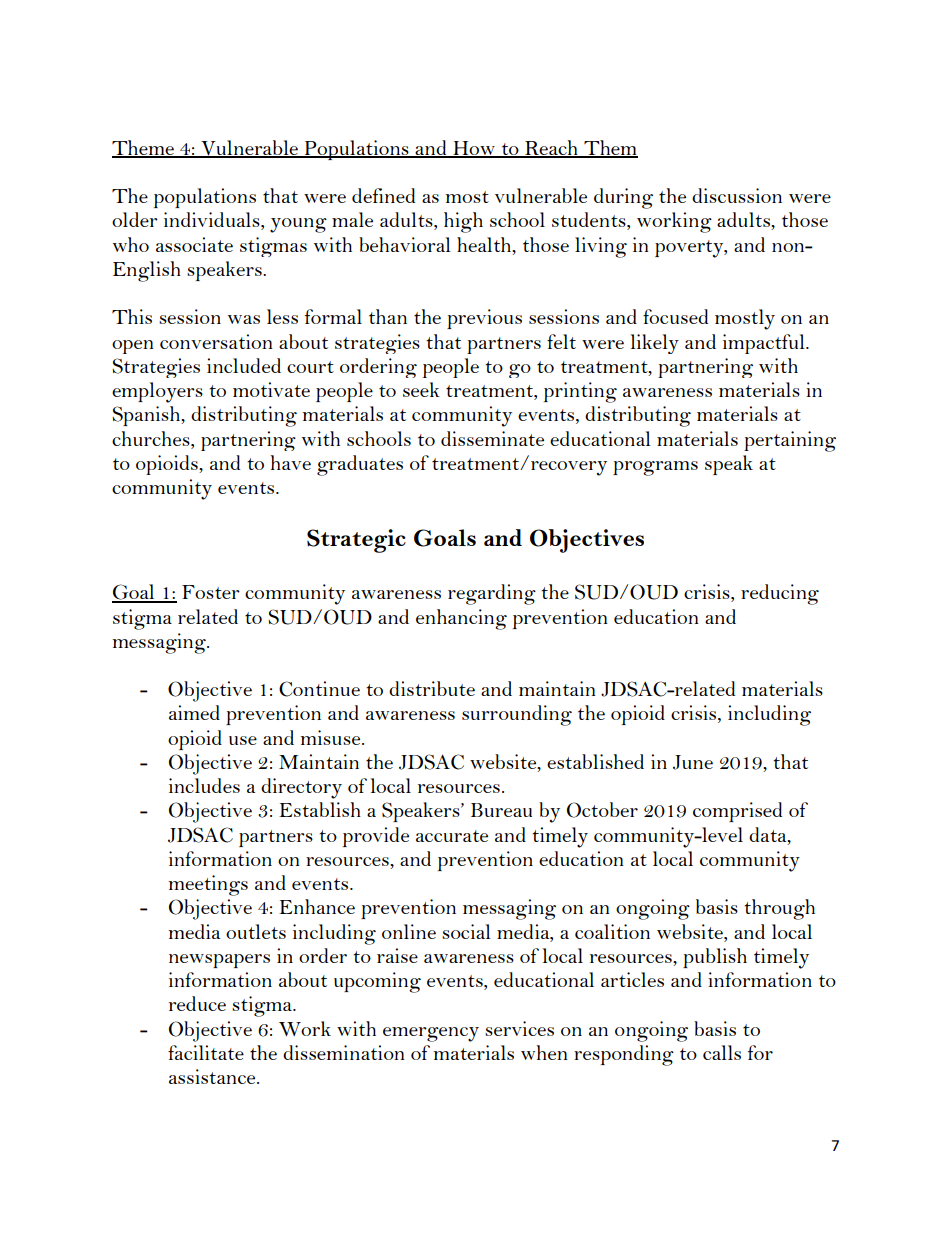 The height and width of the document is (1233, 952). I want to click on facilitate, so click(206, 1052).
